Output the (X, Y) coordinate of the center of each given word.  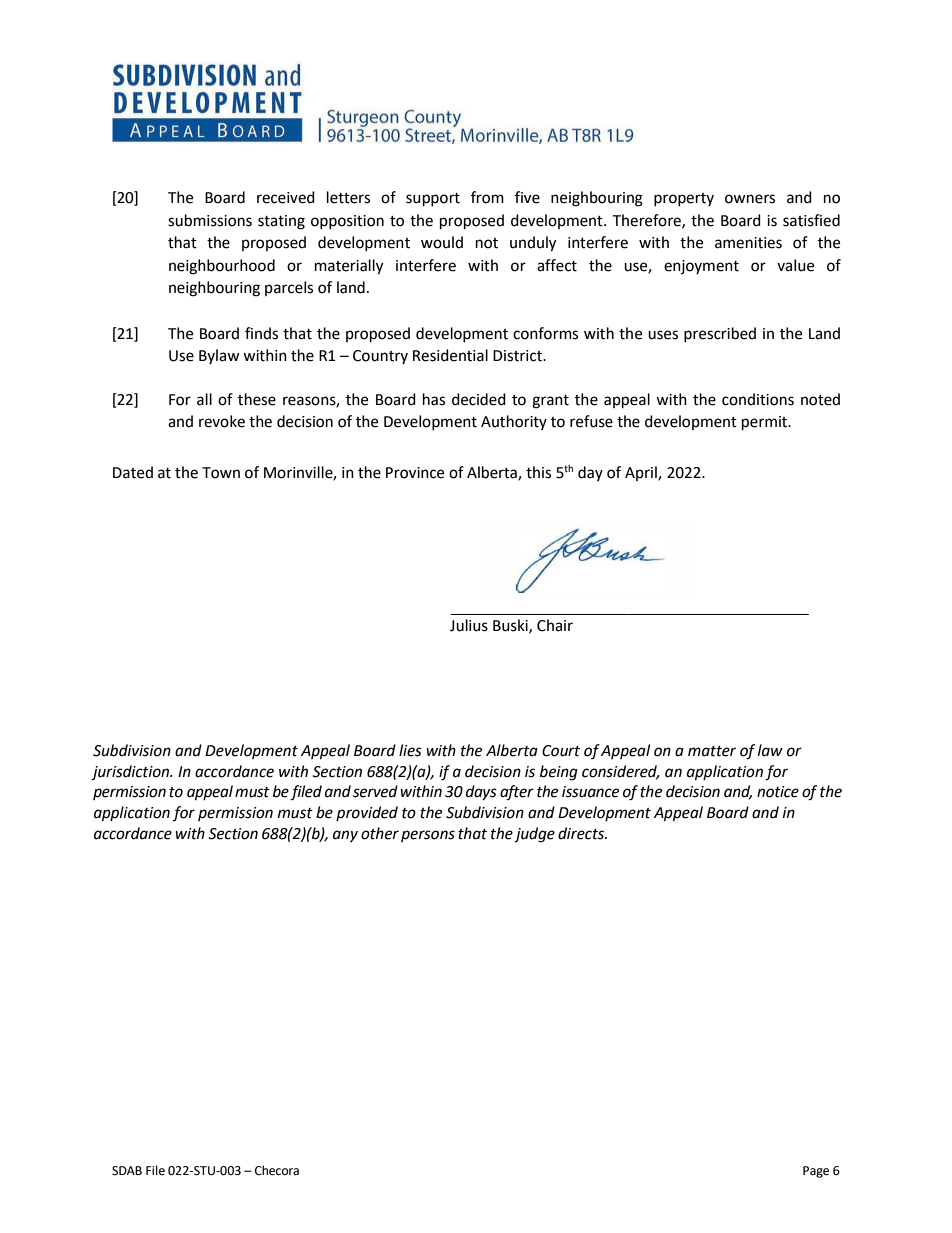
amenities (748, 243)
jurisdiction (131, 773)
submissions (210, 220)
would (442, 242)
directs (582, 833)
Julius (469, 625)
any (345, 836)
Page (816, 1172)
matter (712, 751)
